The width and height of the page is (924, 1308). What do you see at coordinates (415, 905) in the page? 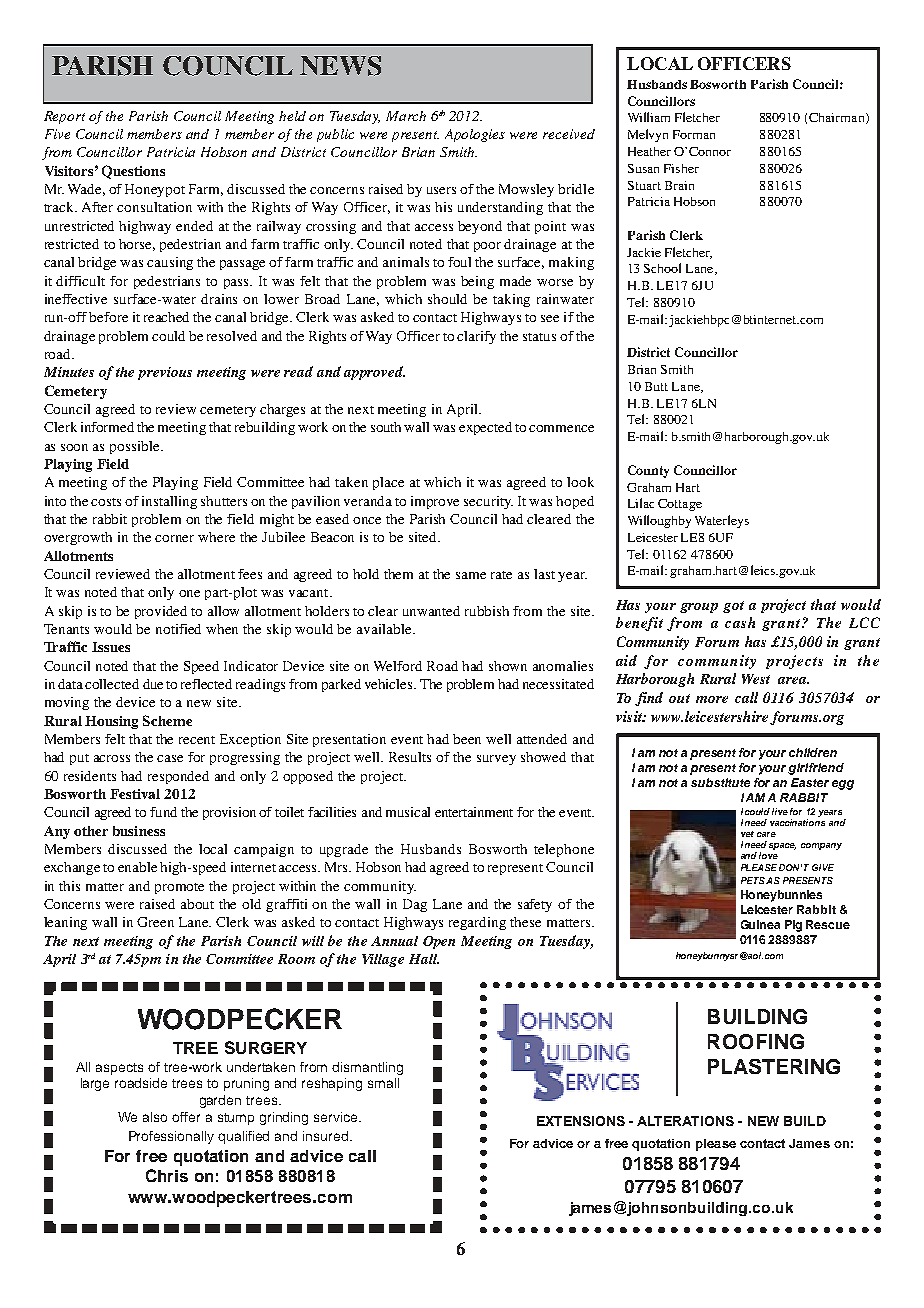
I see `Dag` at bounding box center [415, 905].
